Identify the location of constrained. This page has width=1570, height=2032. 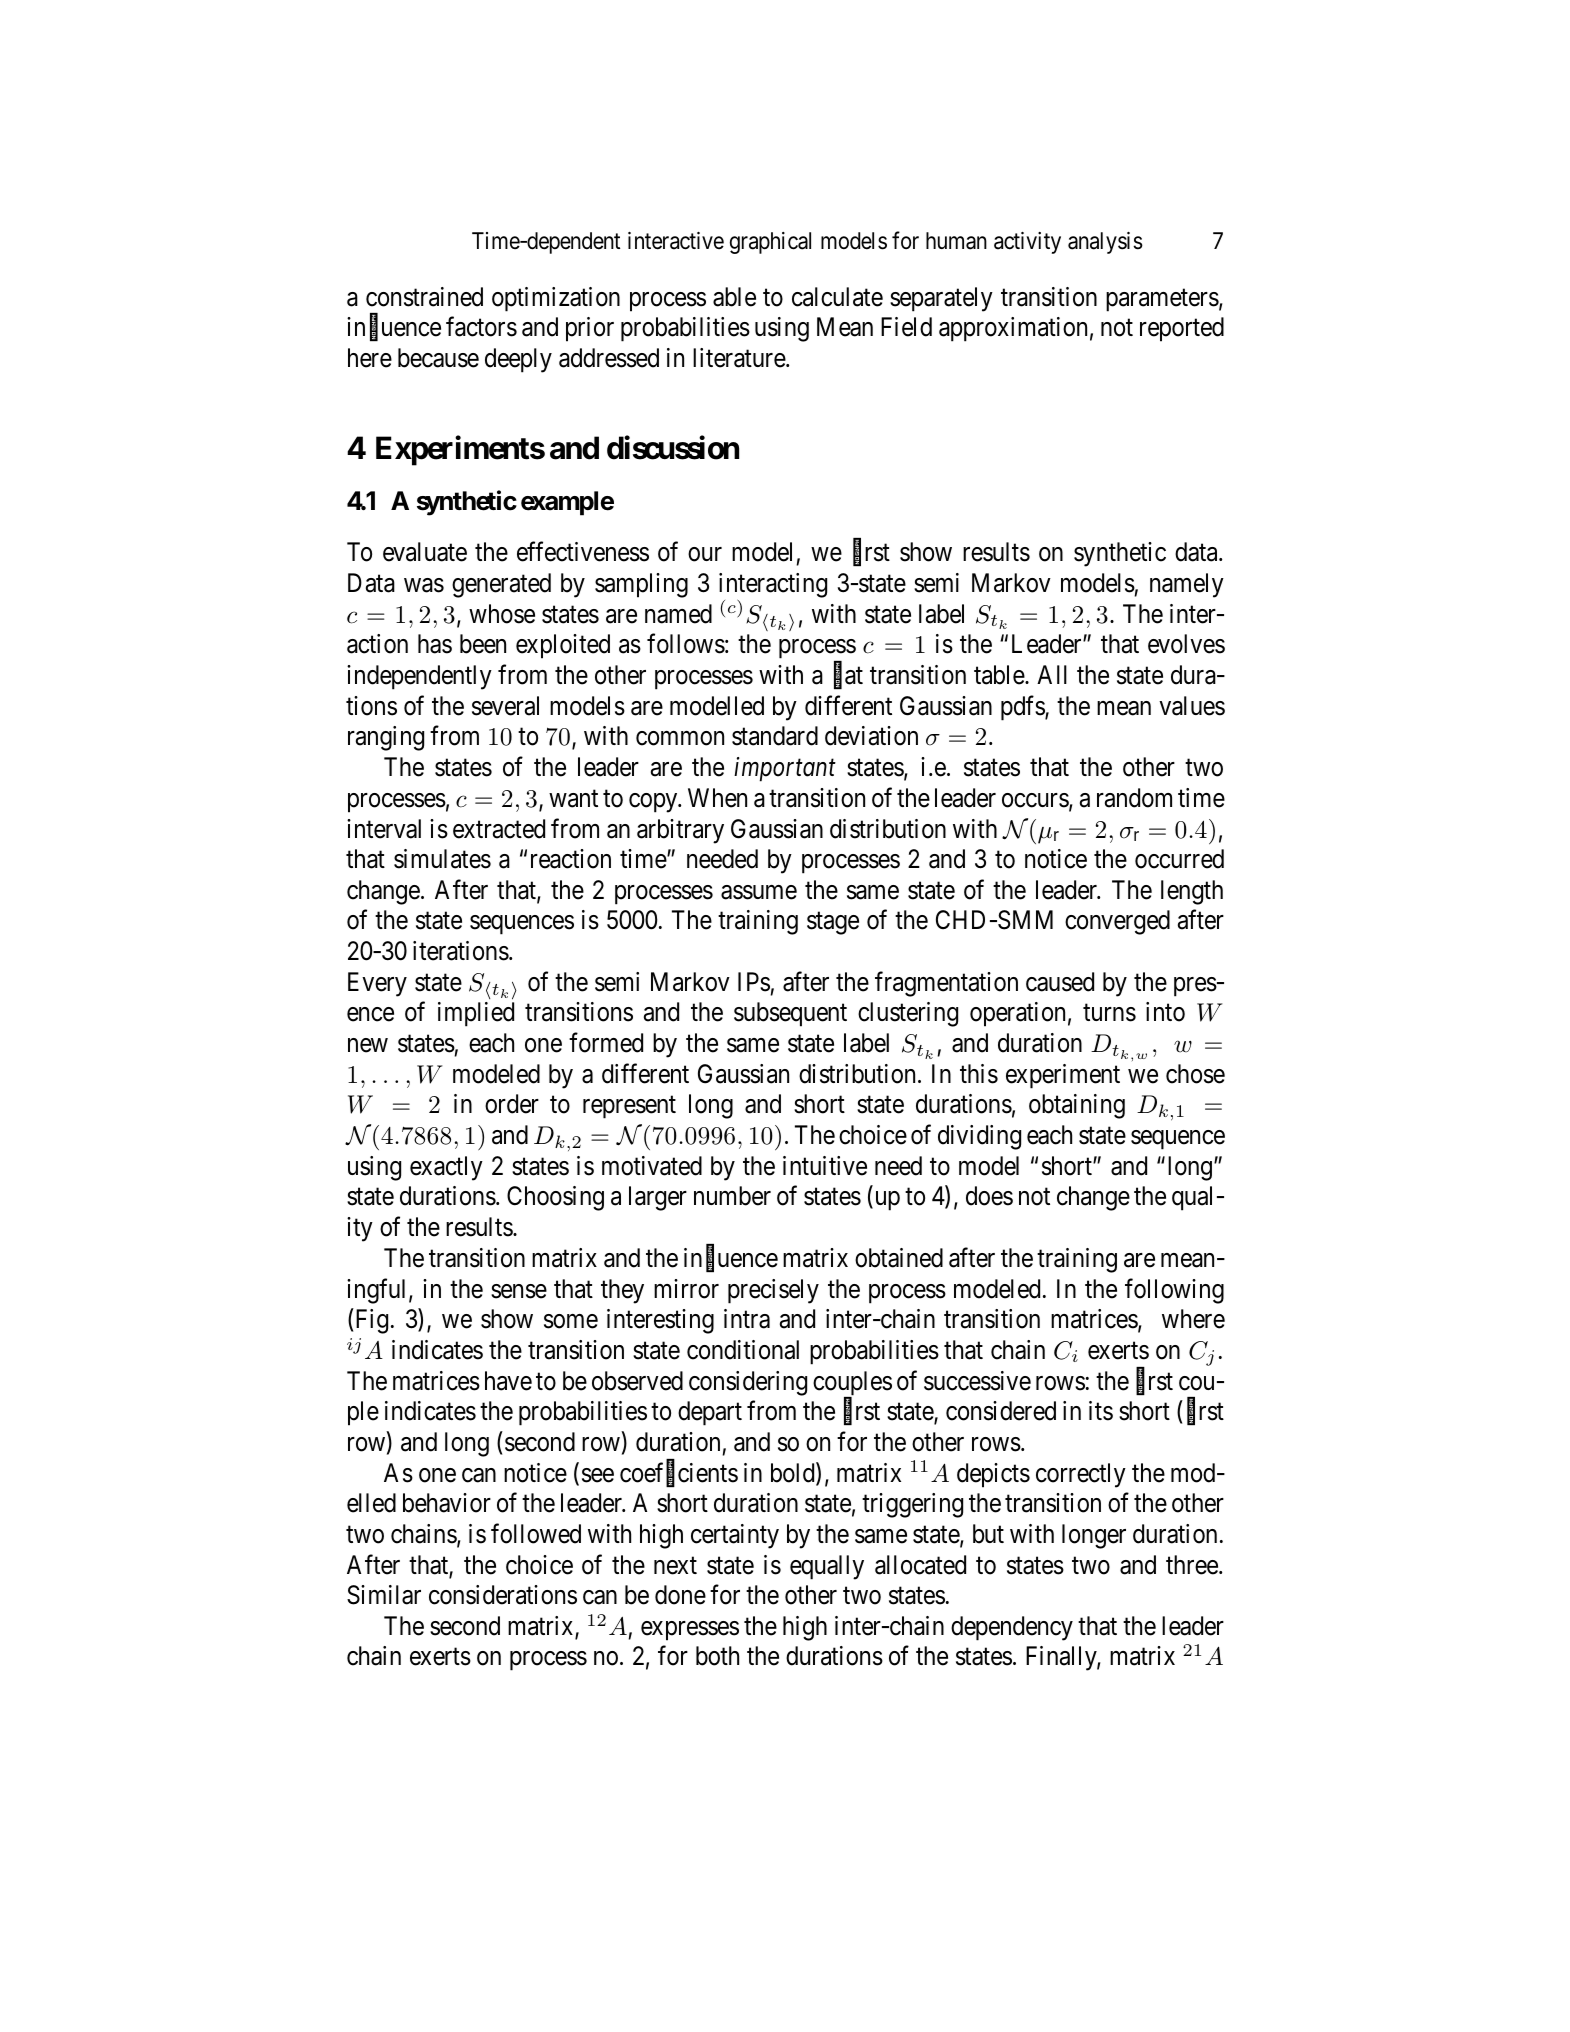
(424, 297).
